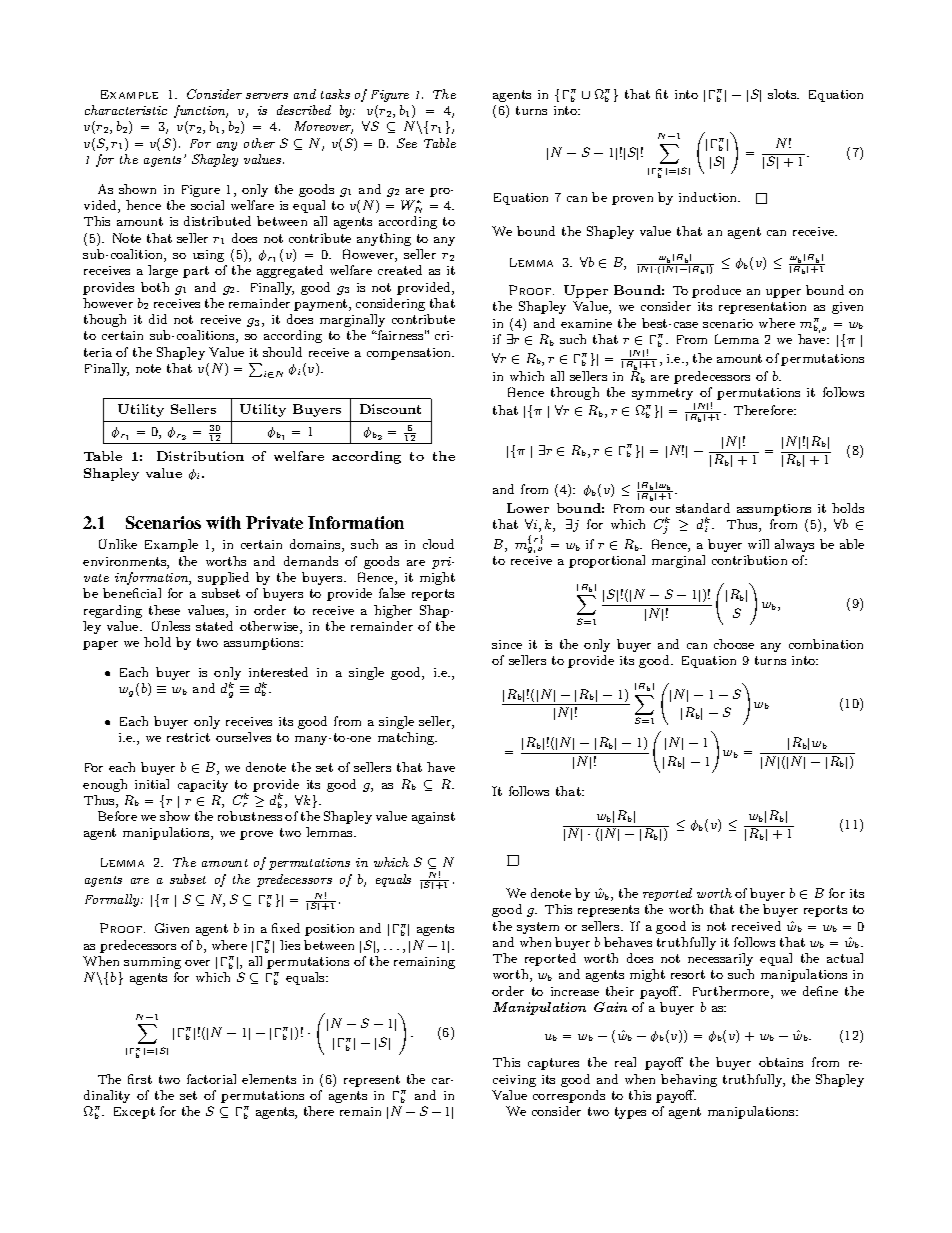 The height and width of the document is (1233, 952). I want to click on Distribution, so click(200, 456).
